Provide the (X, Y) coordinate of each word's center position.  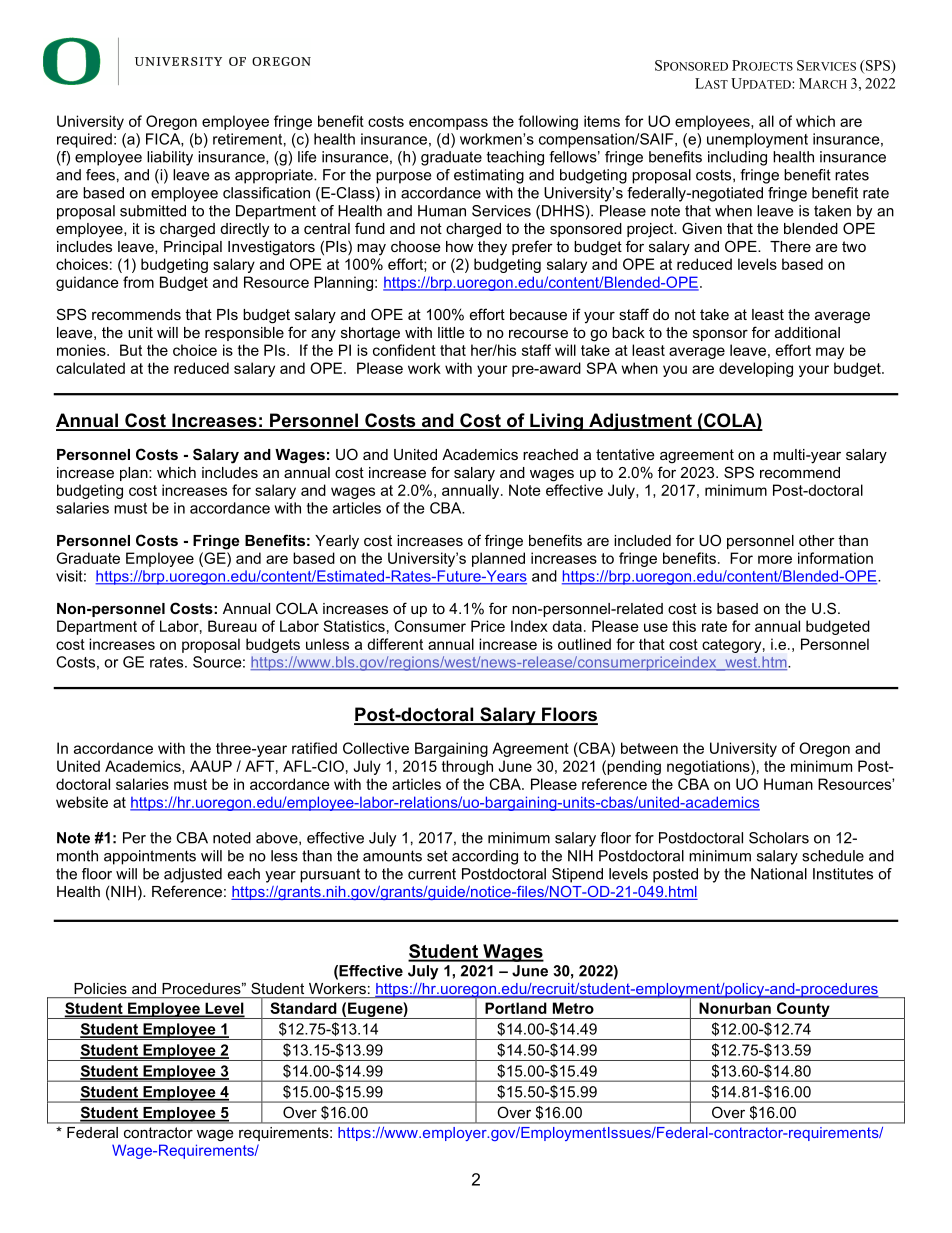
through (467, 767)
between (649, 748)
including (737, 158)
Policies (100, 988)
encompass (448, 124)
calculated (90, 368)
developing (756, 369)
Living (556, 422)
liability (170, 158)
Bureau (232, 626)
